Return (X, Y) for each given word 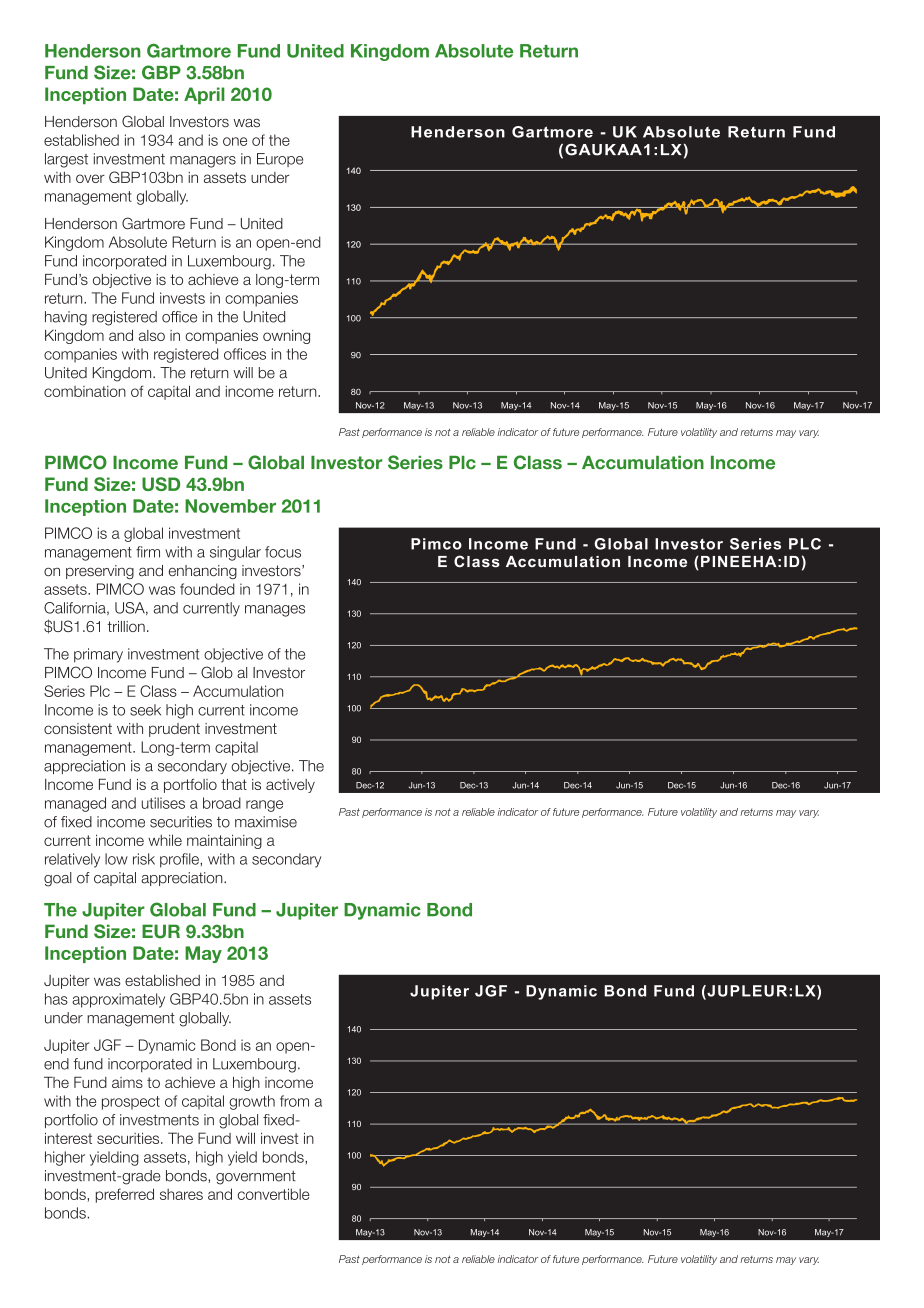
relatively (72, 860)
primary (98, 655)
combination (85, 391)
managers (203, 162)
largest (66, 160)
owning (286, 337)
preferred (125, 1195)
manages (275, 611)
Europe (280, 160)
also (152, 335)
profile (180, 860)
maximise (266, 822)
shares (181, 1194)
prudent (174, 730)
